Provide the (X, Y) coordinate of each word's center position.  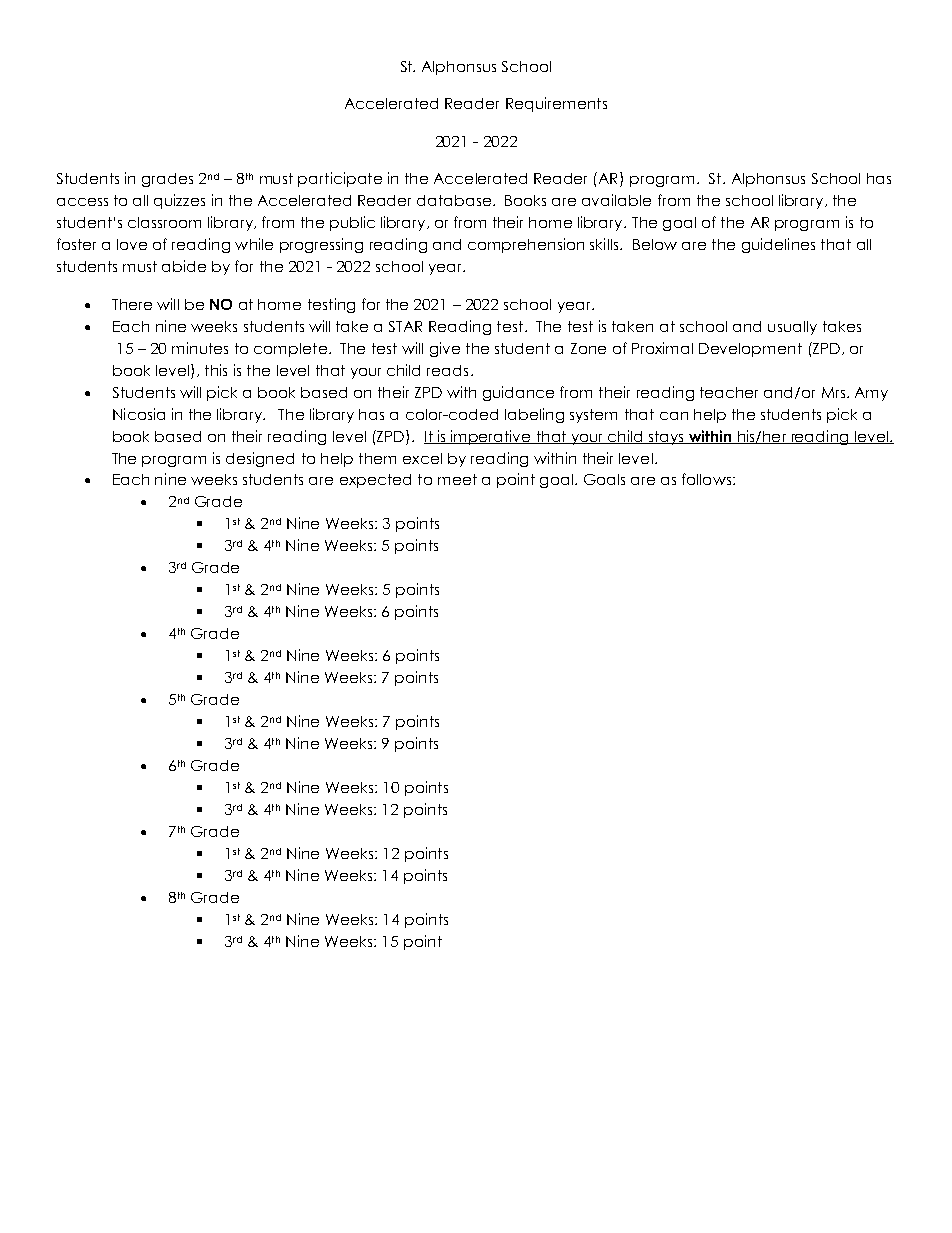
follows (706, 479)
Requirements (556, 104)
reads (447, 370)
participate (340, 179)
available (616, 200)
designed (260, 459)
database (455, 200)
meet (457, 479)
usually (792, 328)
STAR (405, 326)
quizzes (179, 201)
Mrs (833, 392)
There (132, 304)
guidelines (778, 245)
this (216, 370)
